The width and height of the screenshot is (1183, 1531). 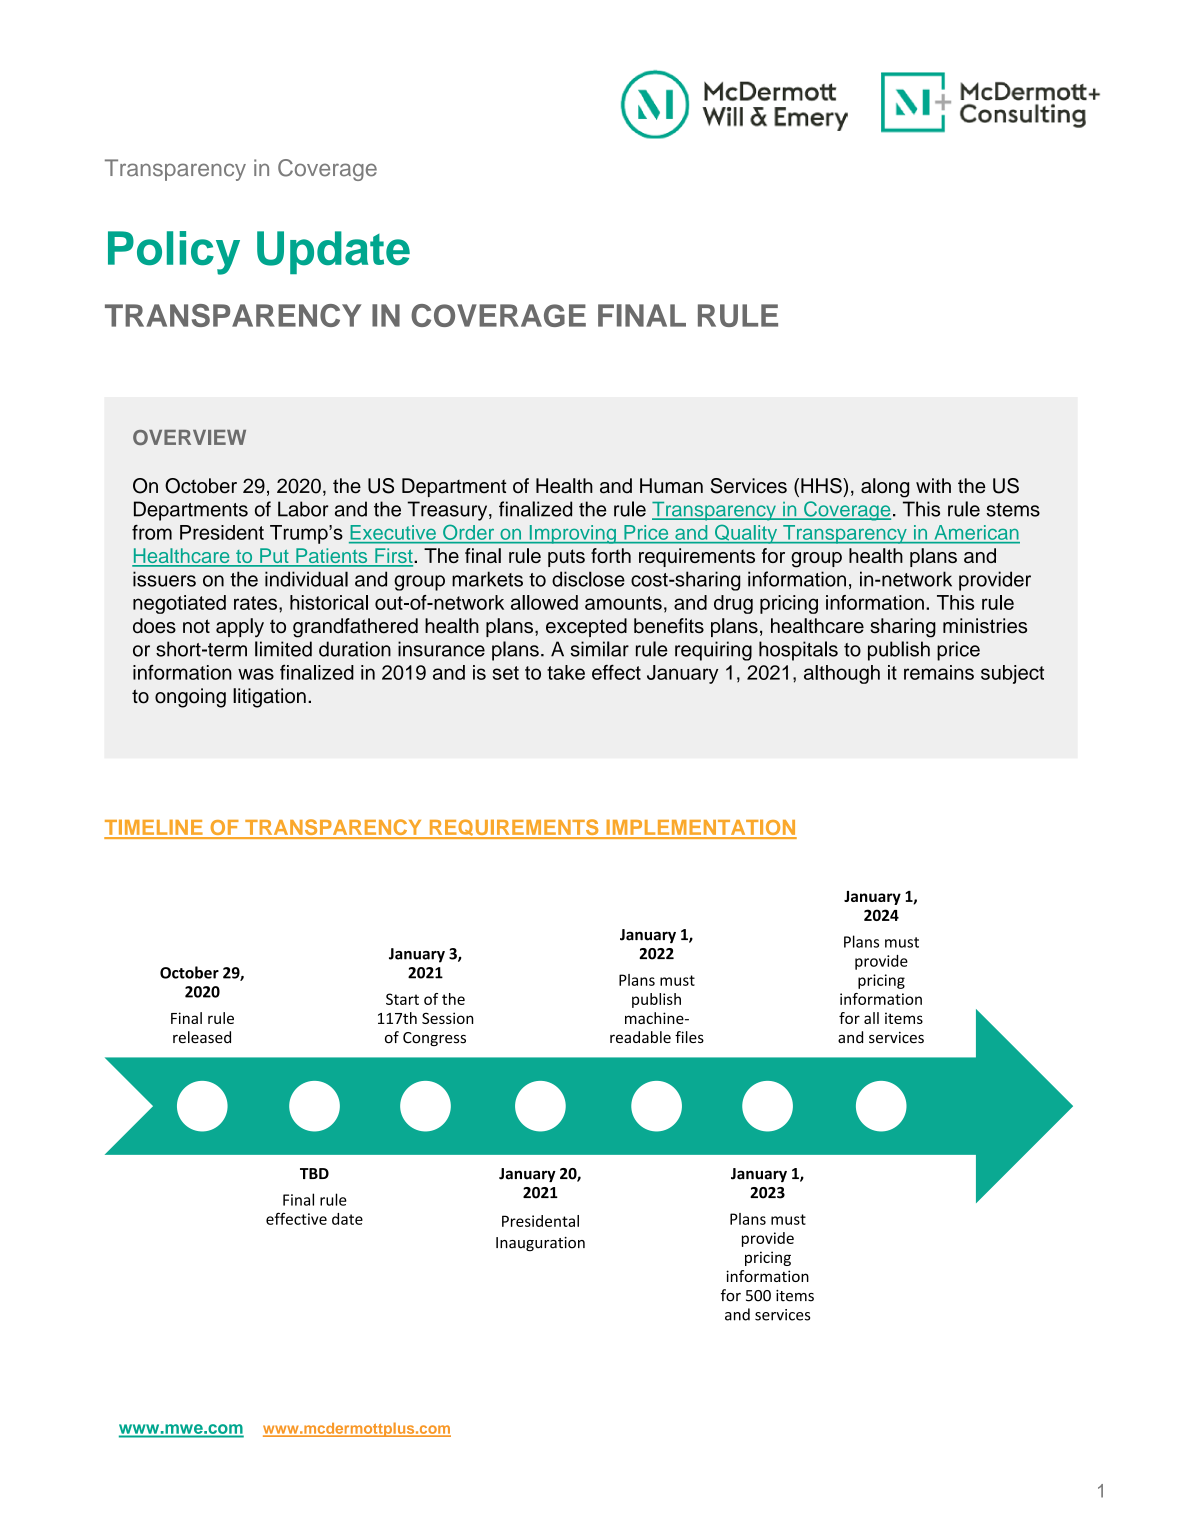 What do you see at coordinates (985, 626) in the screenshot?
I see `ministries` at bounding box center [985, 626].
